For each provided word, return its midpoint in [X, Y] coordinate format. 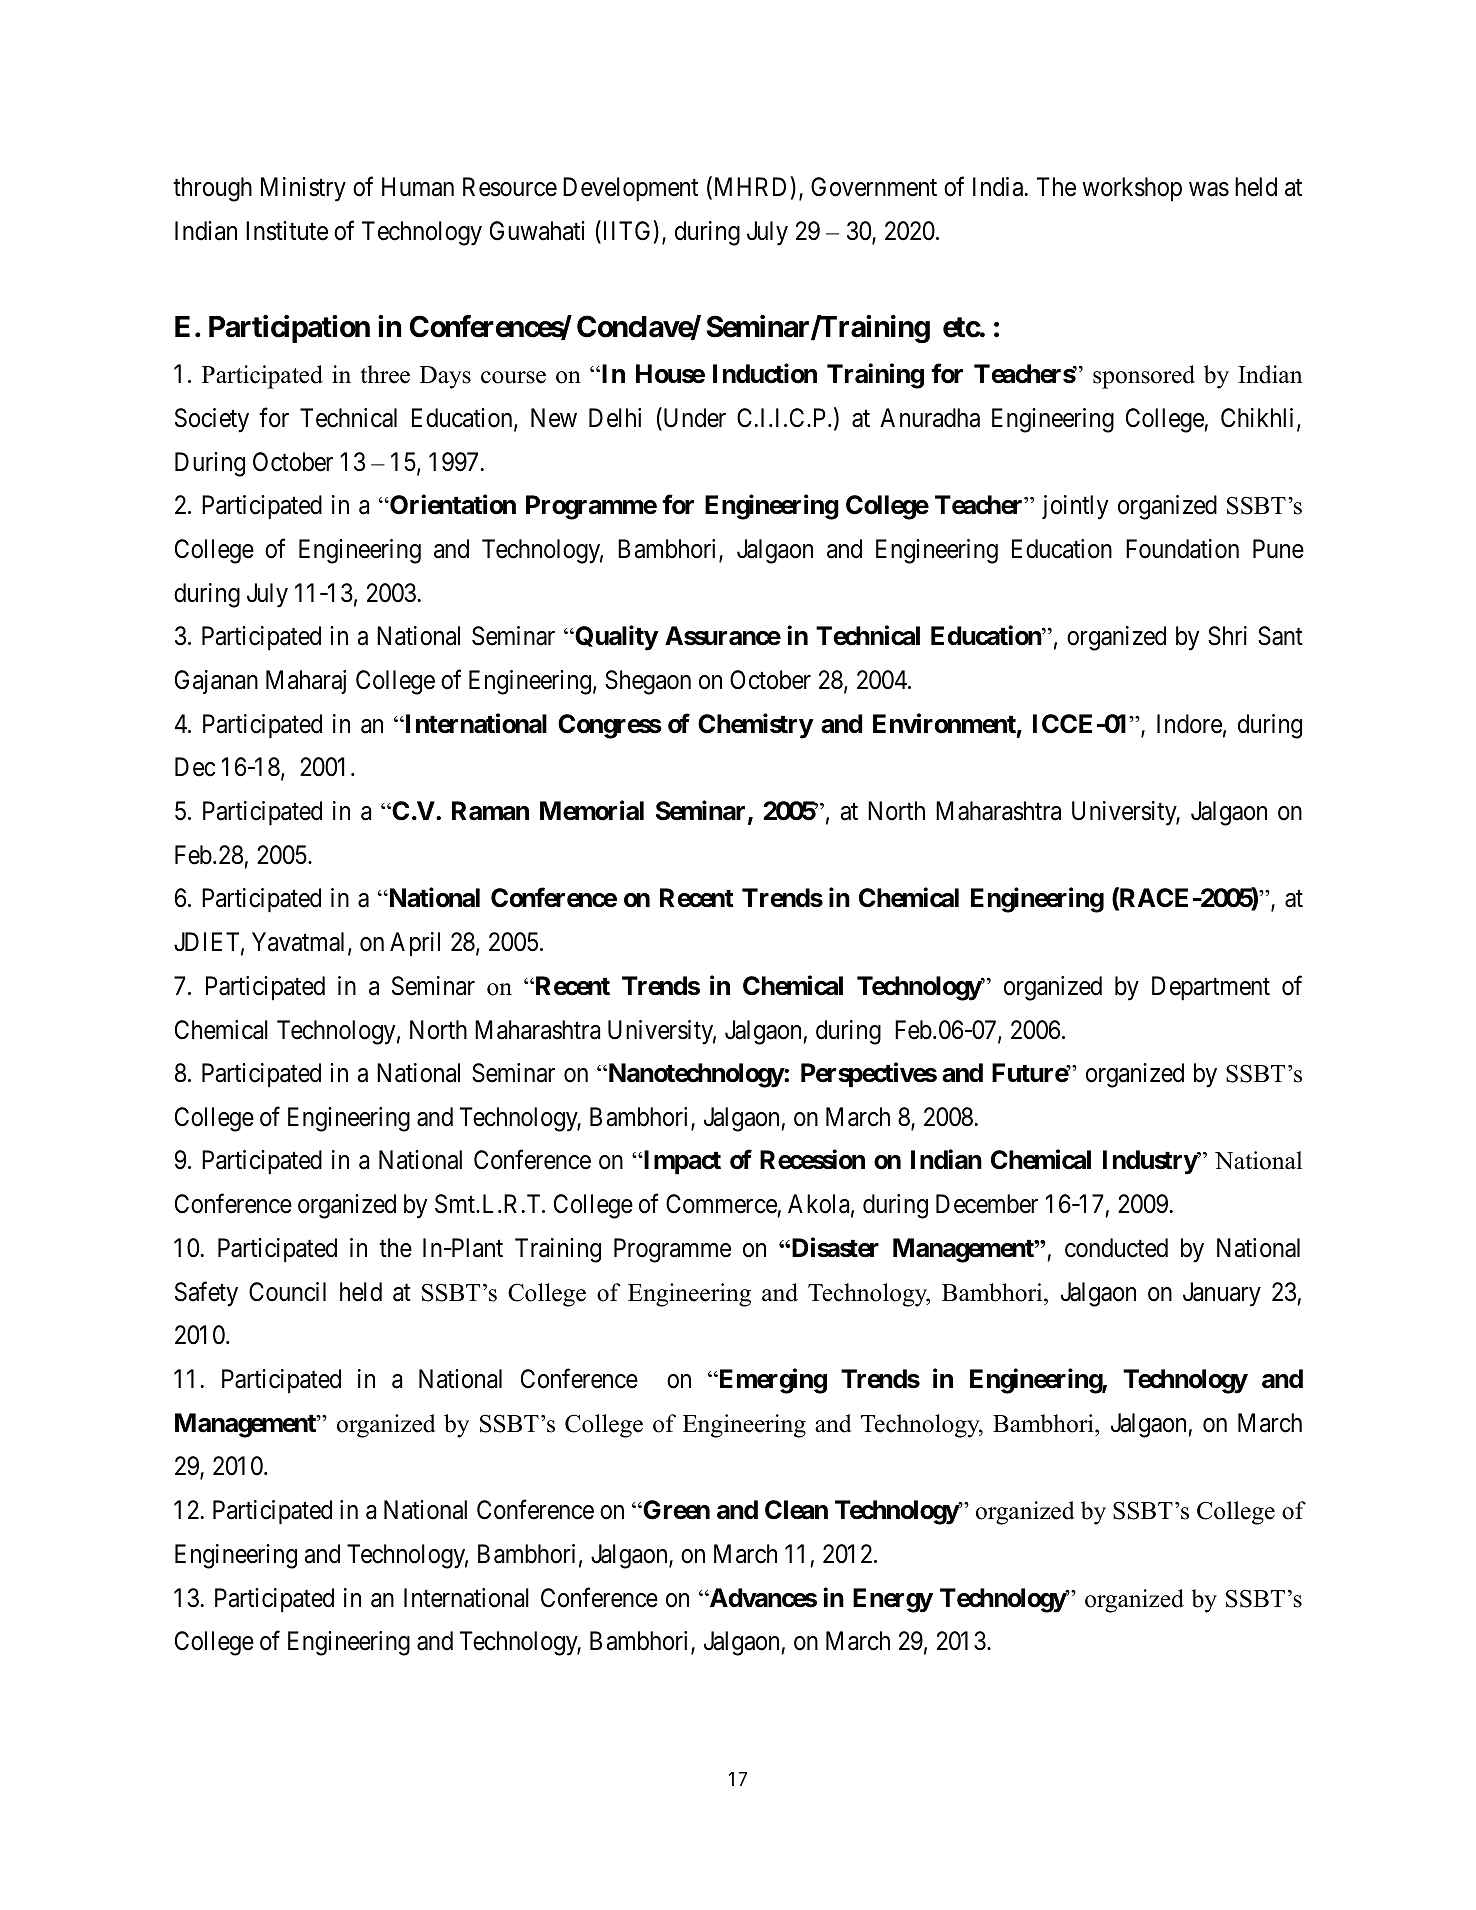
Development [630, 189]
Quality [615, 638]
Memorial [592, 810]
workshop [1132, 189]
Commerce [721, 1204]
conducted [1116, 1248]
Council [287, 1292]
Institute [287, 231]
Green [675, 1510]
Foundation [1182, 549]
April [415, 944]
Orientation [452, 505]
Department [1211, 988]
